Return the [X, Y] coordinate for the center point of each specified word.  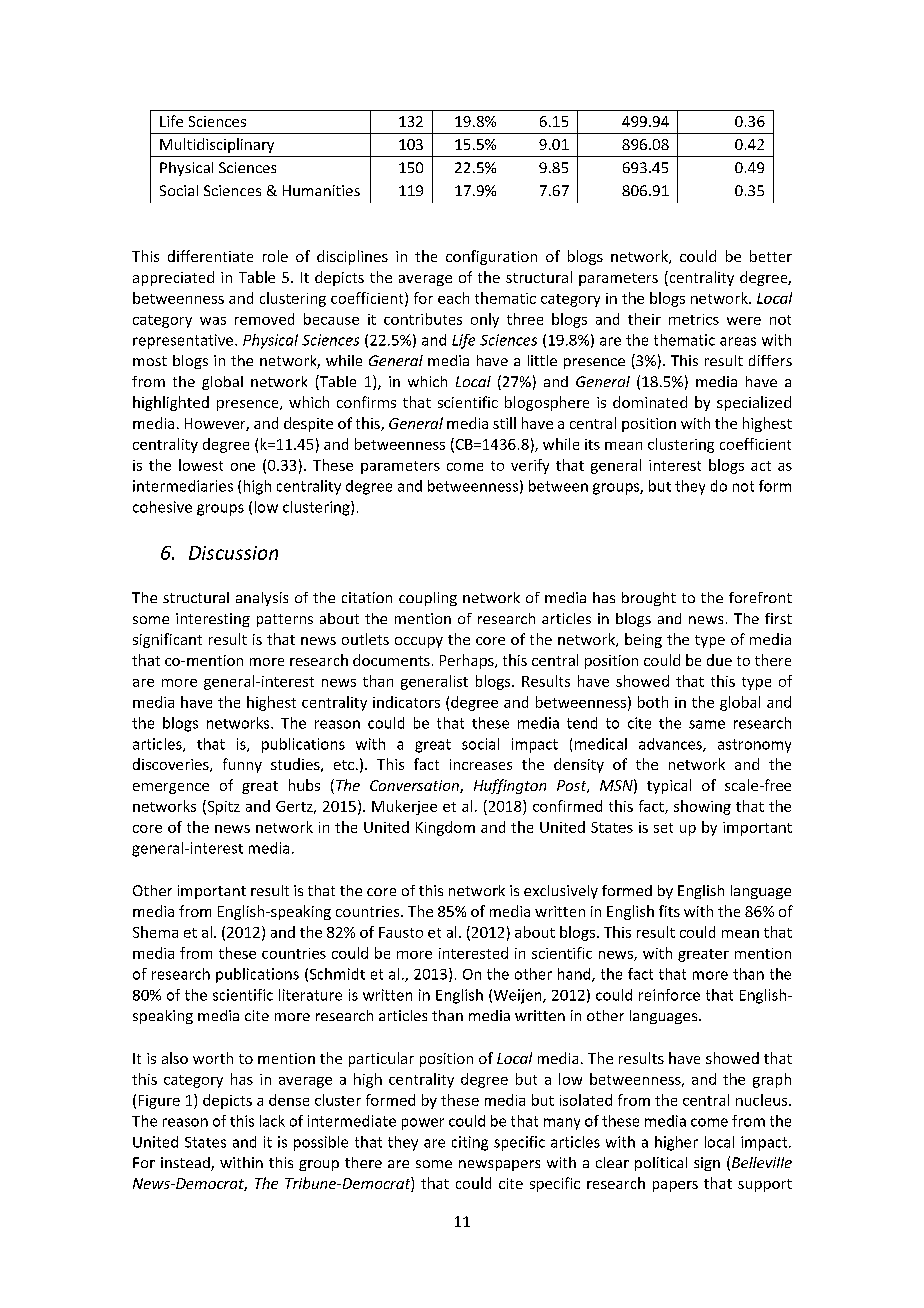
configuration [491, 257]
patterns [285, 620]
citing [470, 1143]
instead [186, 1164]
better [771, 256]
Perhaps [468, 661]
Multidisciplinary [217, 145]
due [719, 660]
